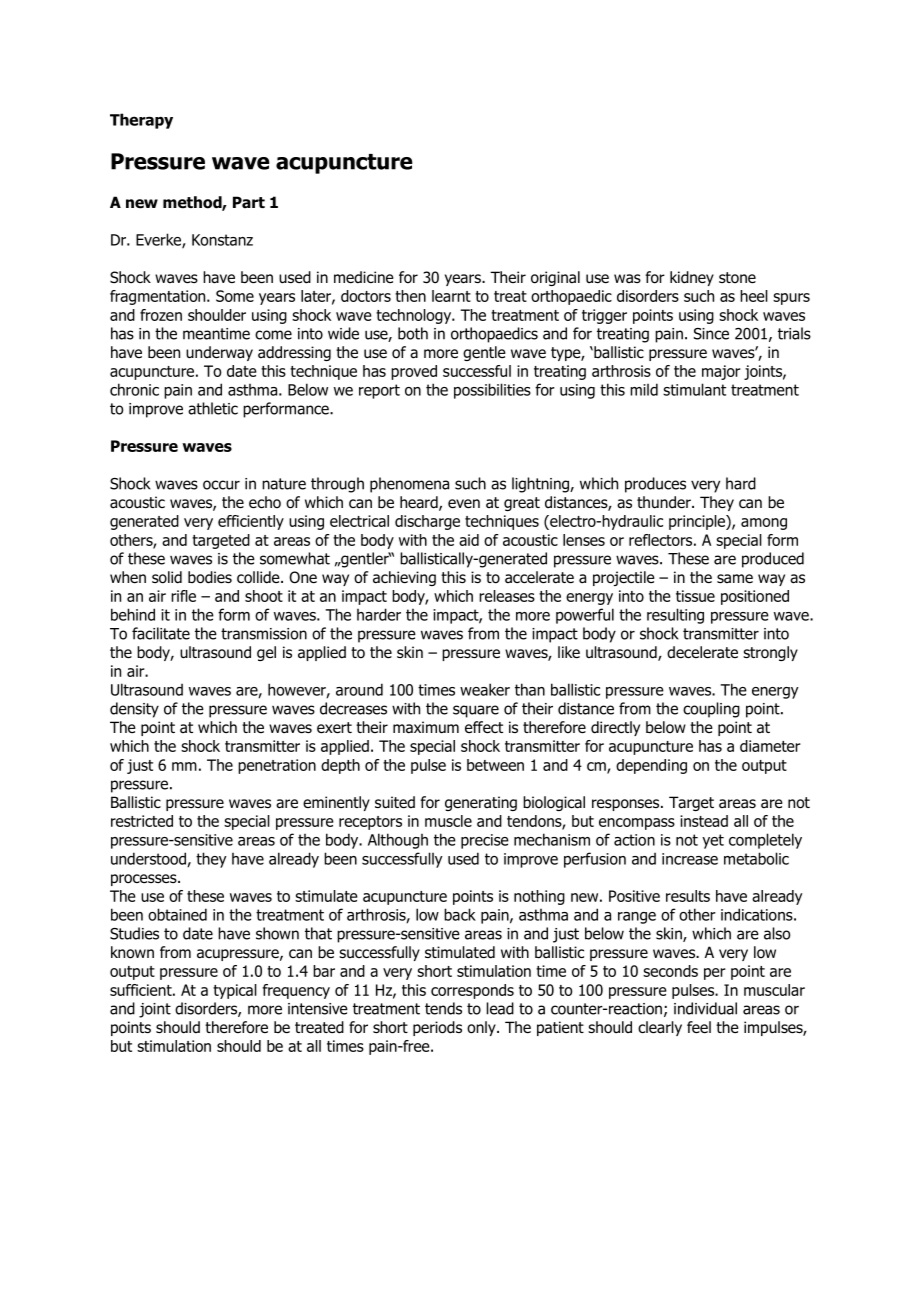 The width and height of the page is (924, 1308). Describe the element at coordinates (713, 841) in the page. I see `yet` at that location.
